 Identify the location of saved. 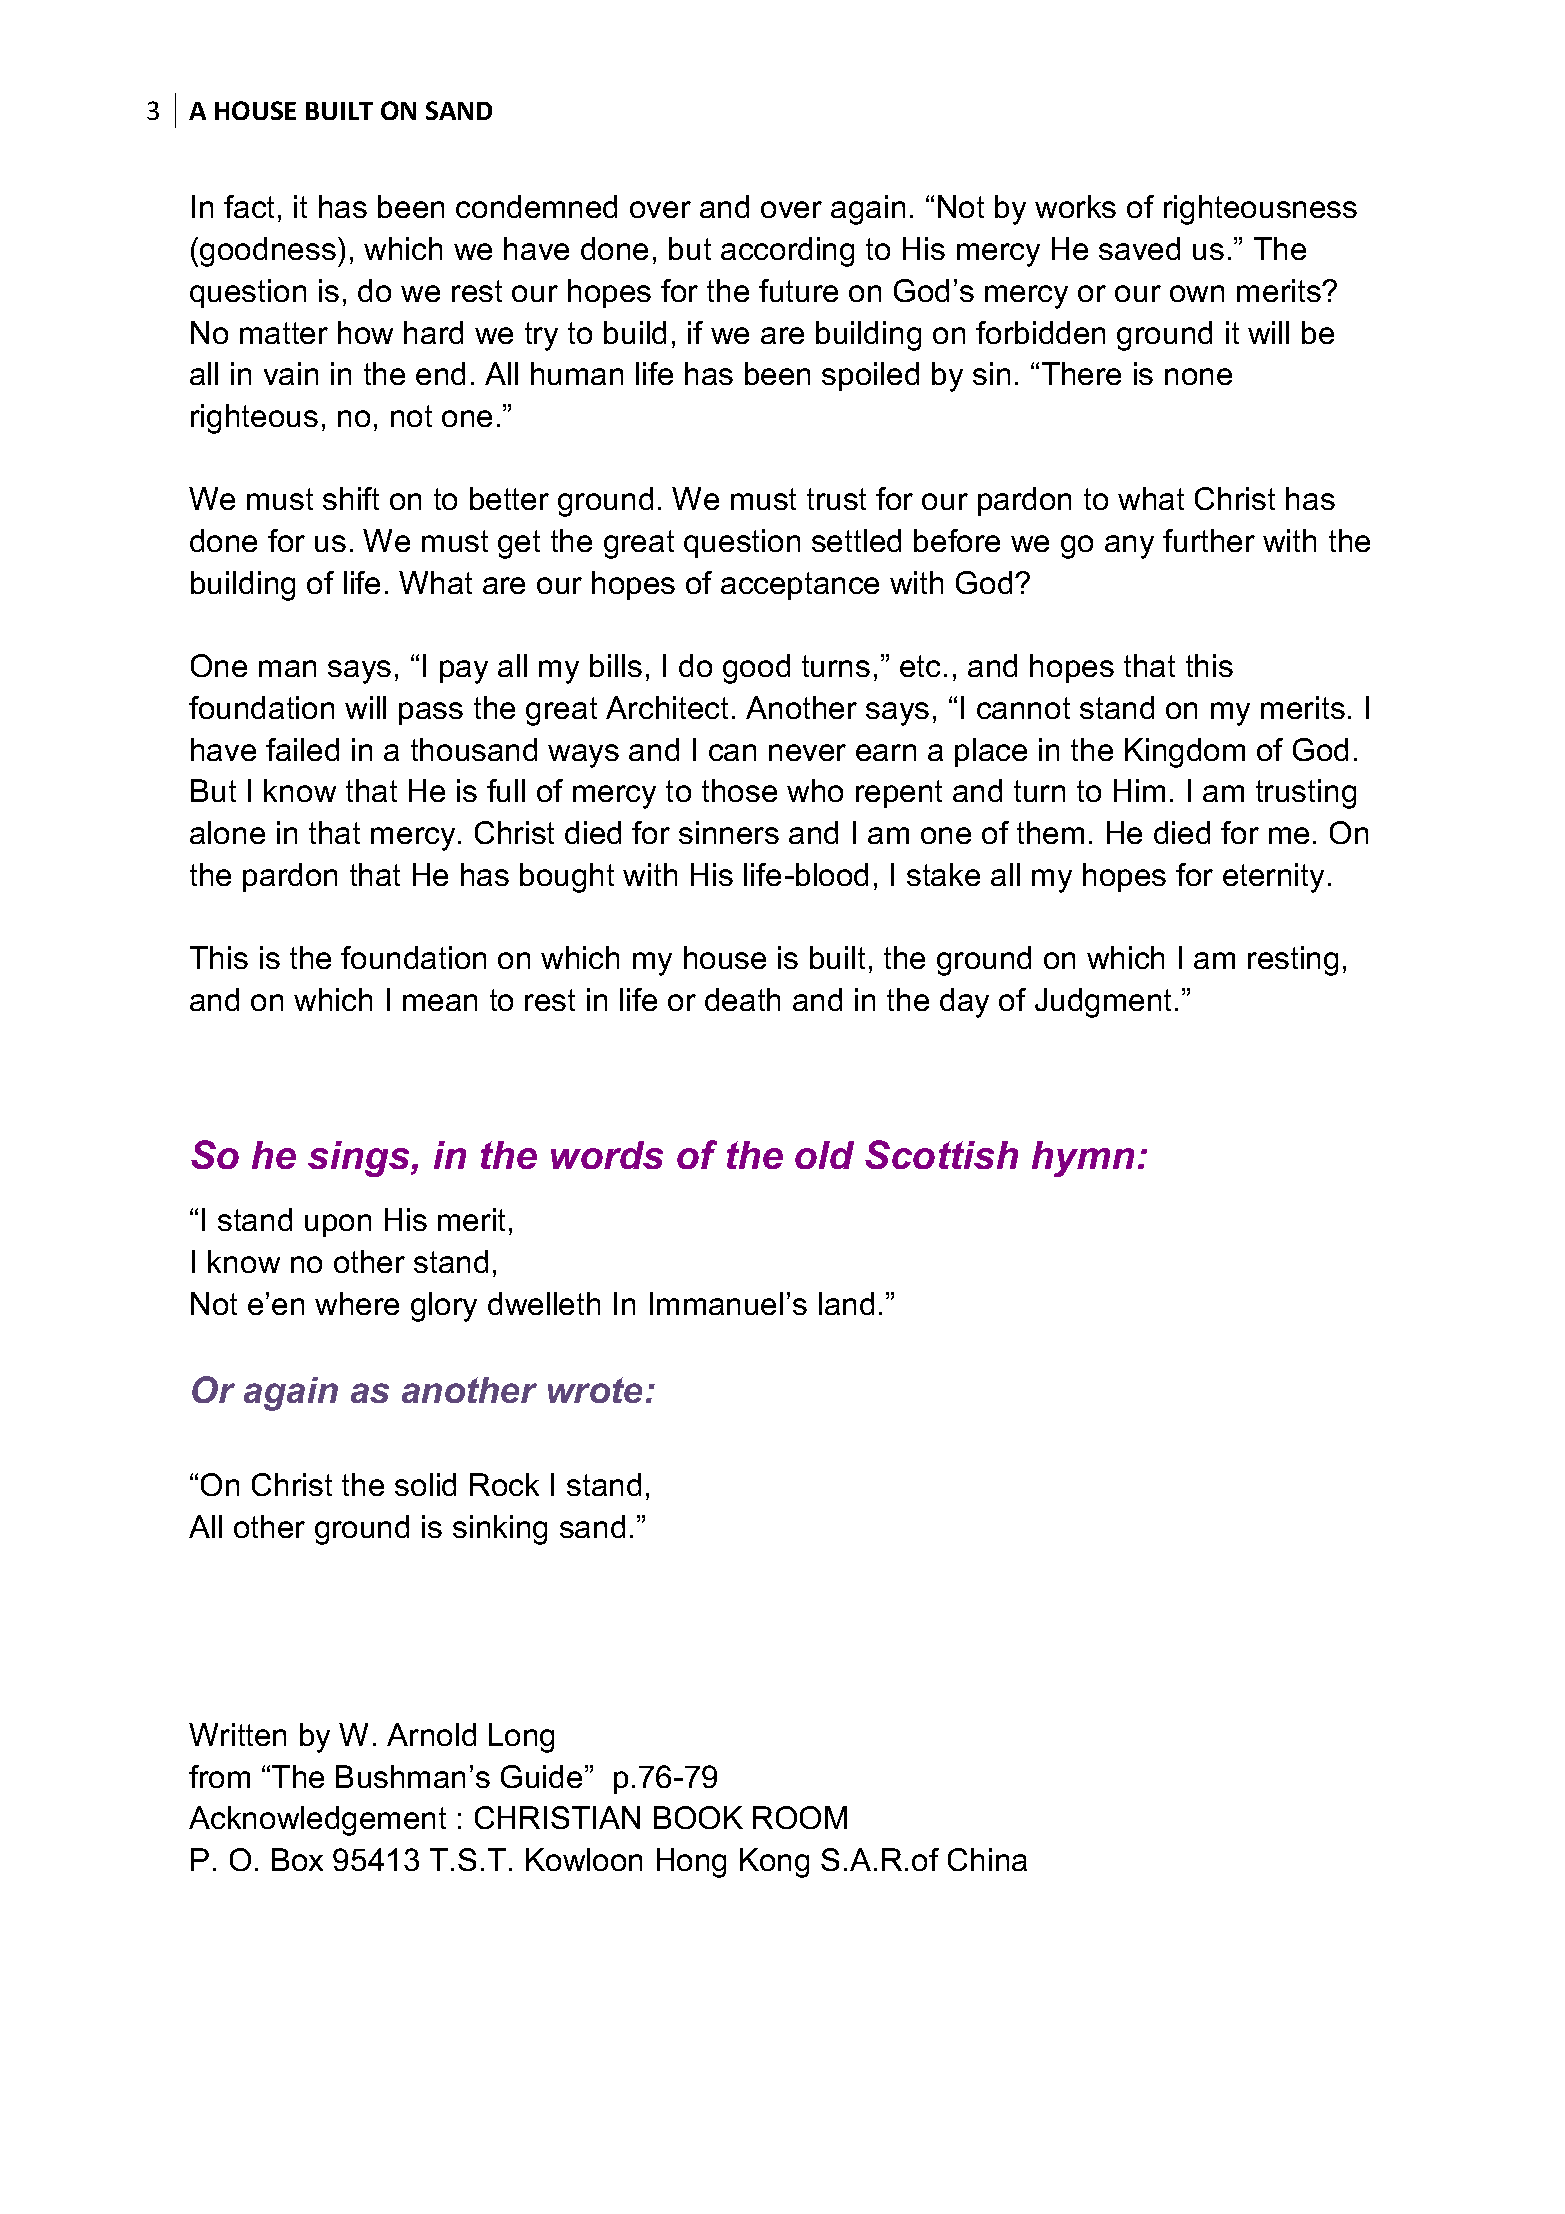
(1139, 248).
